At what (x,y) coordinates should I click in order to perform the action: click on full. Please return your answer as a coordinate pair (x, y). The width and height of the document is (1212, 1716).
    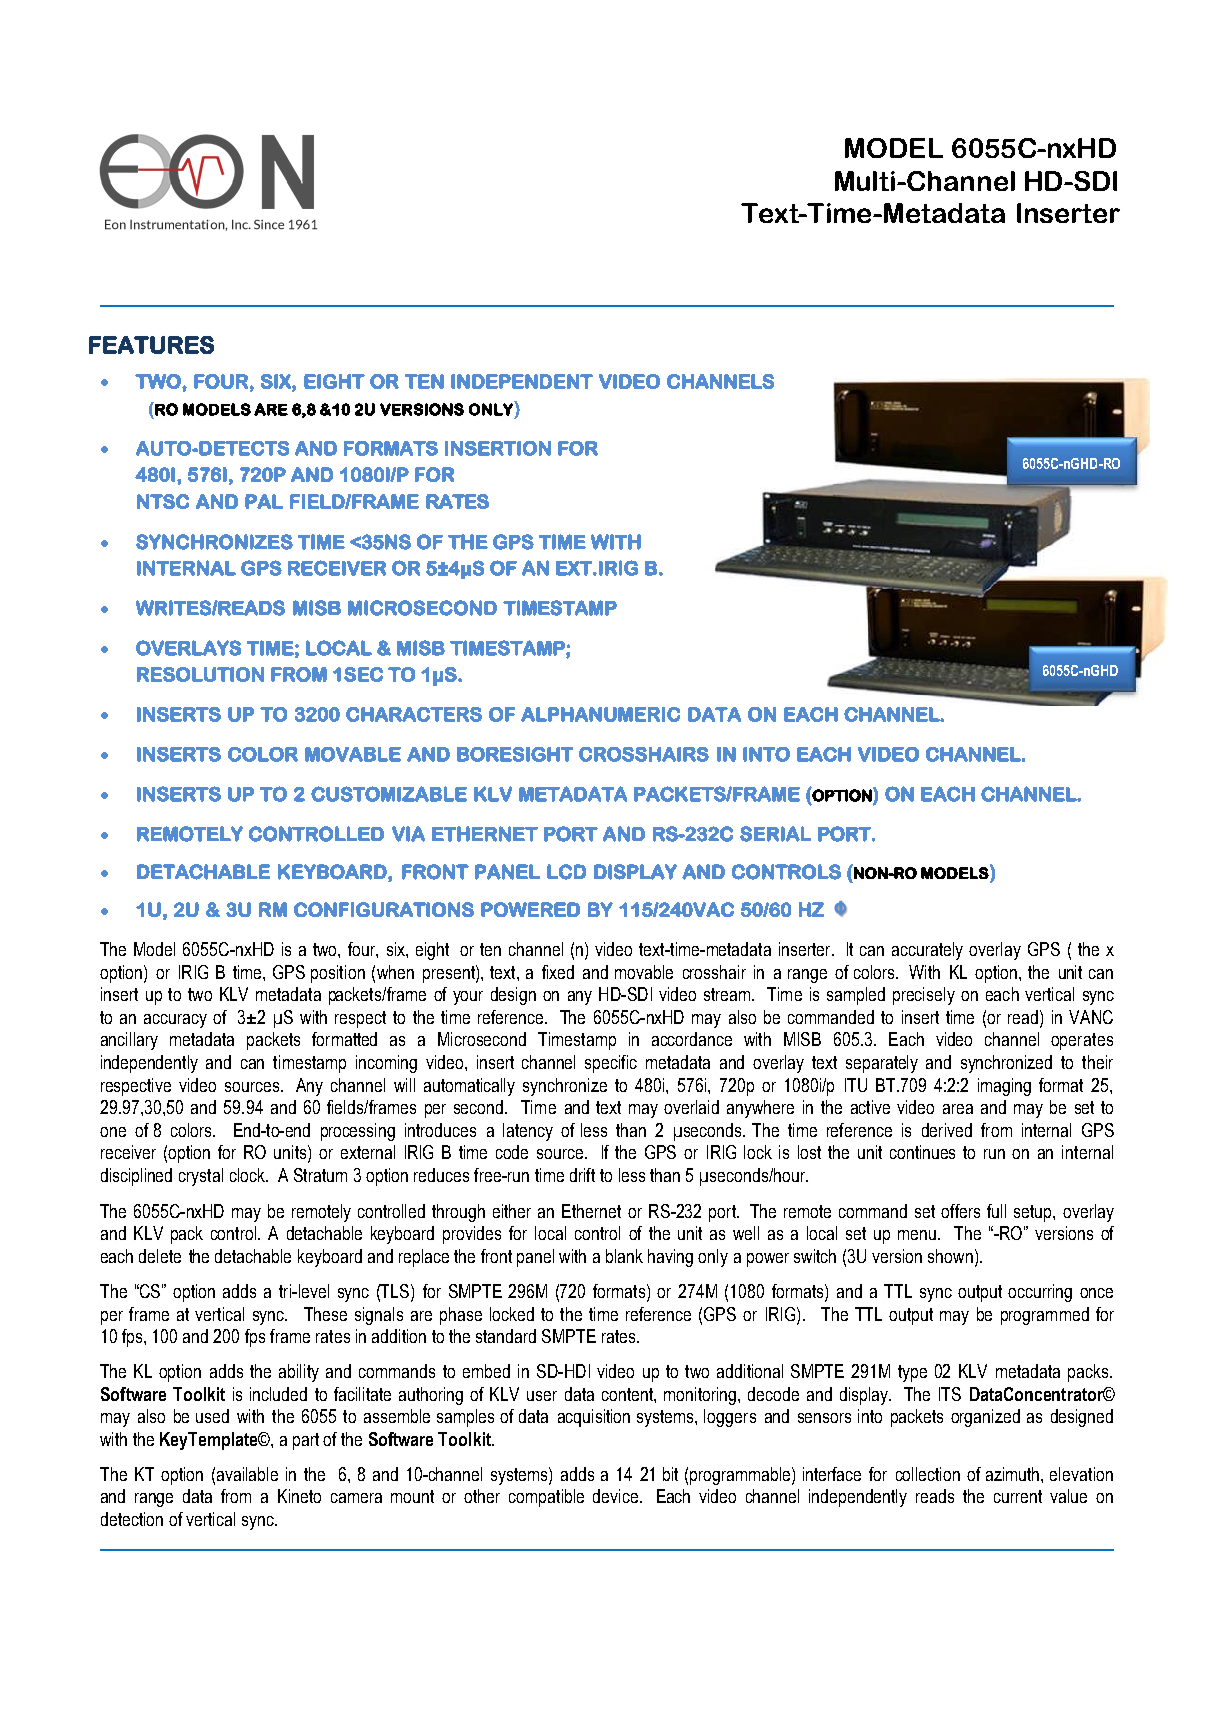
    Looking at the image, I should click on (996, 1211).
